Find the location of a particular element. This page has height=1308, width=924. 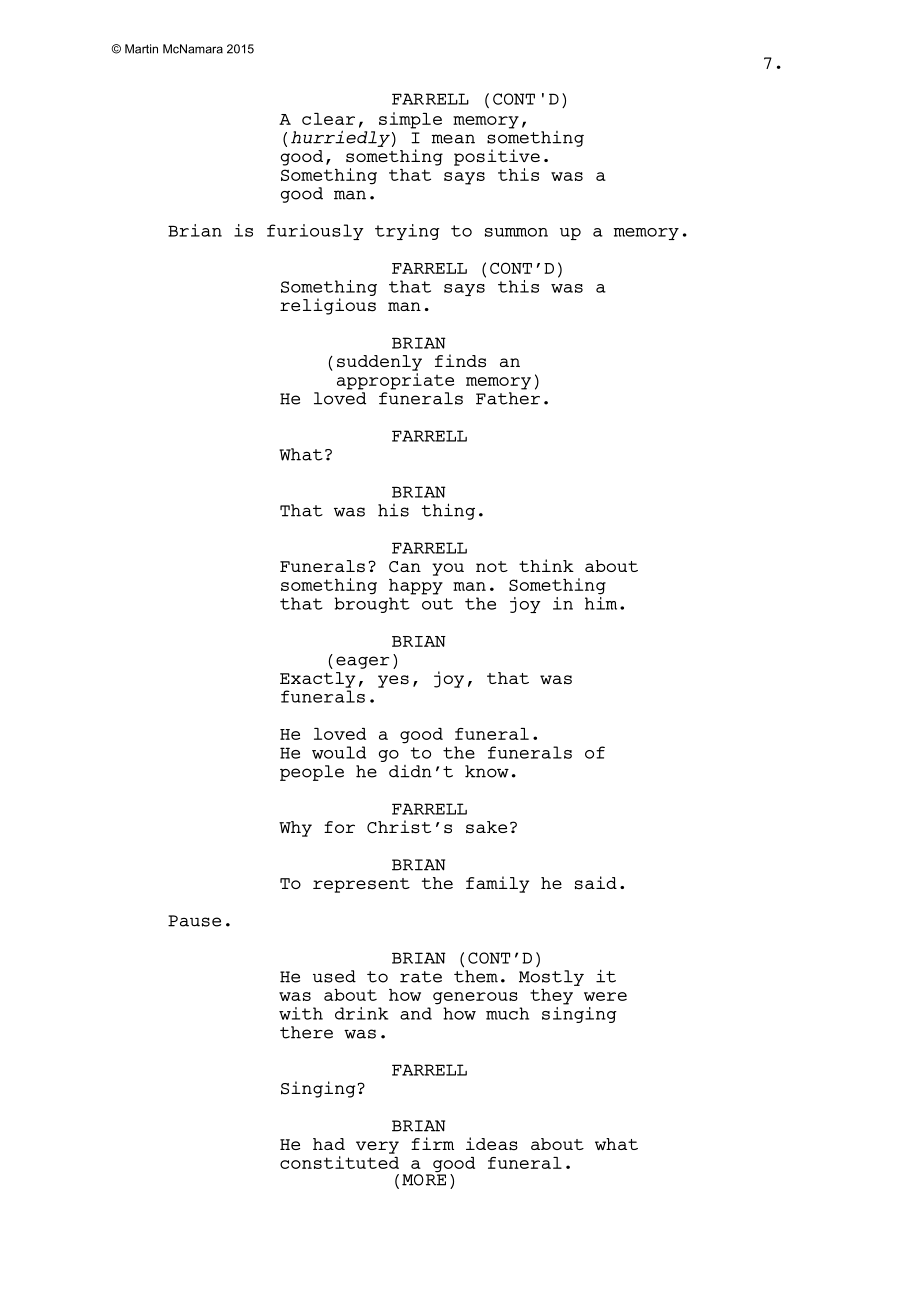

furiously is located at coordinates (315, 232).
